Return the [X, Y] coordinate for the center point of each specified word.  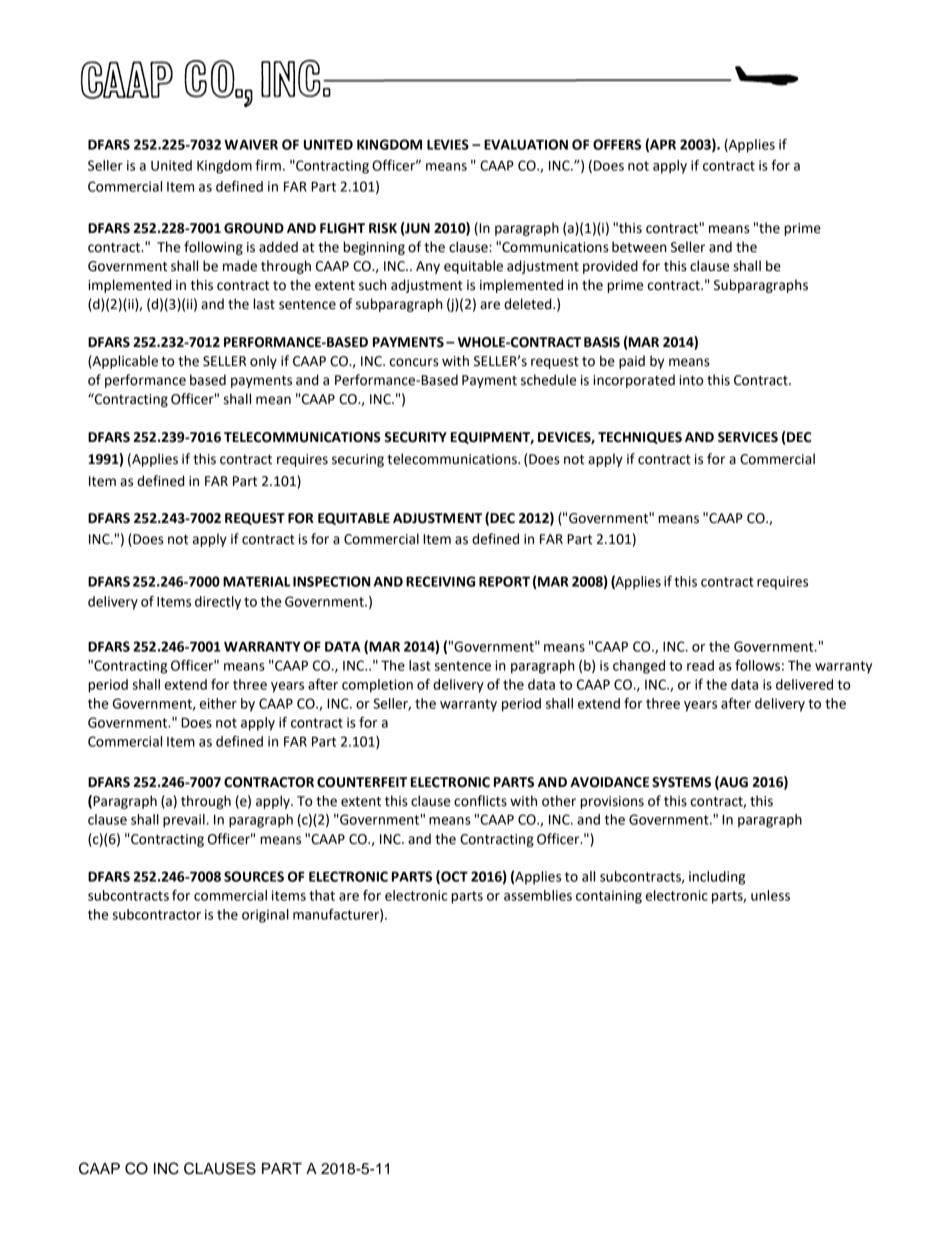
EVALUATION [526, 144]
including [717, 878]
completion [377, 686]
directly [218, 603]
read [700, 665]
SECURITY [415, 437]
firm [268, 165]
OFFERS [617, 144]
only [263, 362]
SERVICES [748, 437]
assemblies [538, 895]
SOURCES [254, 876]
